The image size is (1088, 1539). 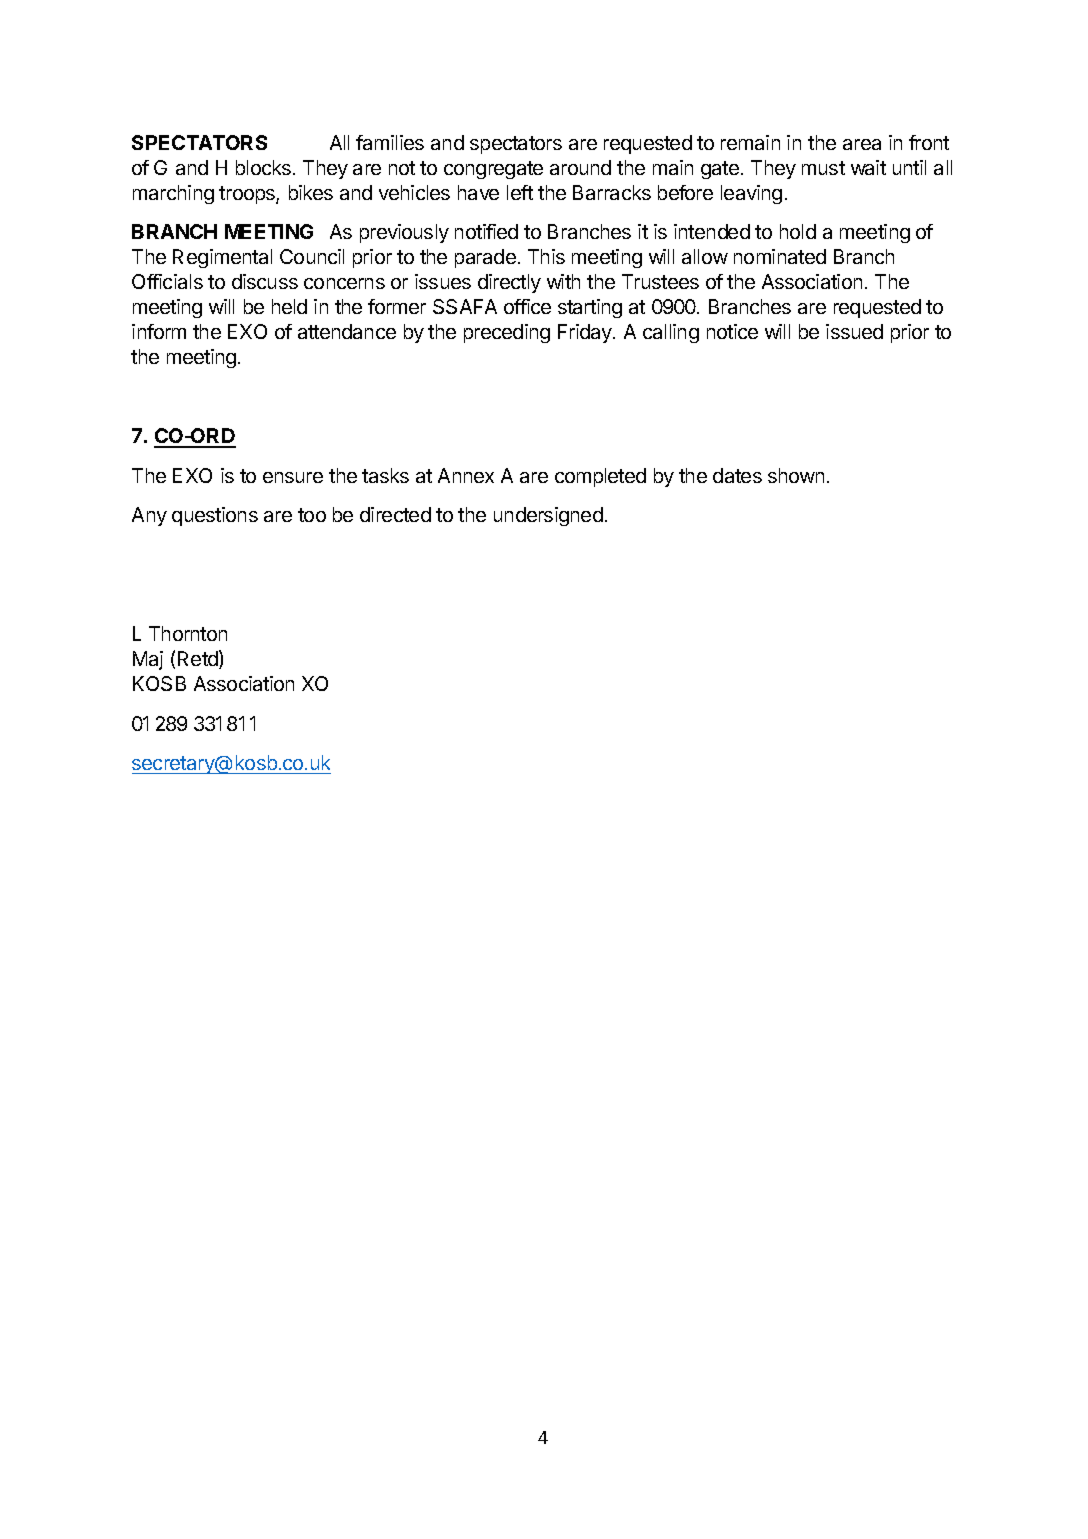 What do you see at coordinates (159, 331) in the screenshot?
I see `inform` at bounding box center [159, 331].
